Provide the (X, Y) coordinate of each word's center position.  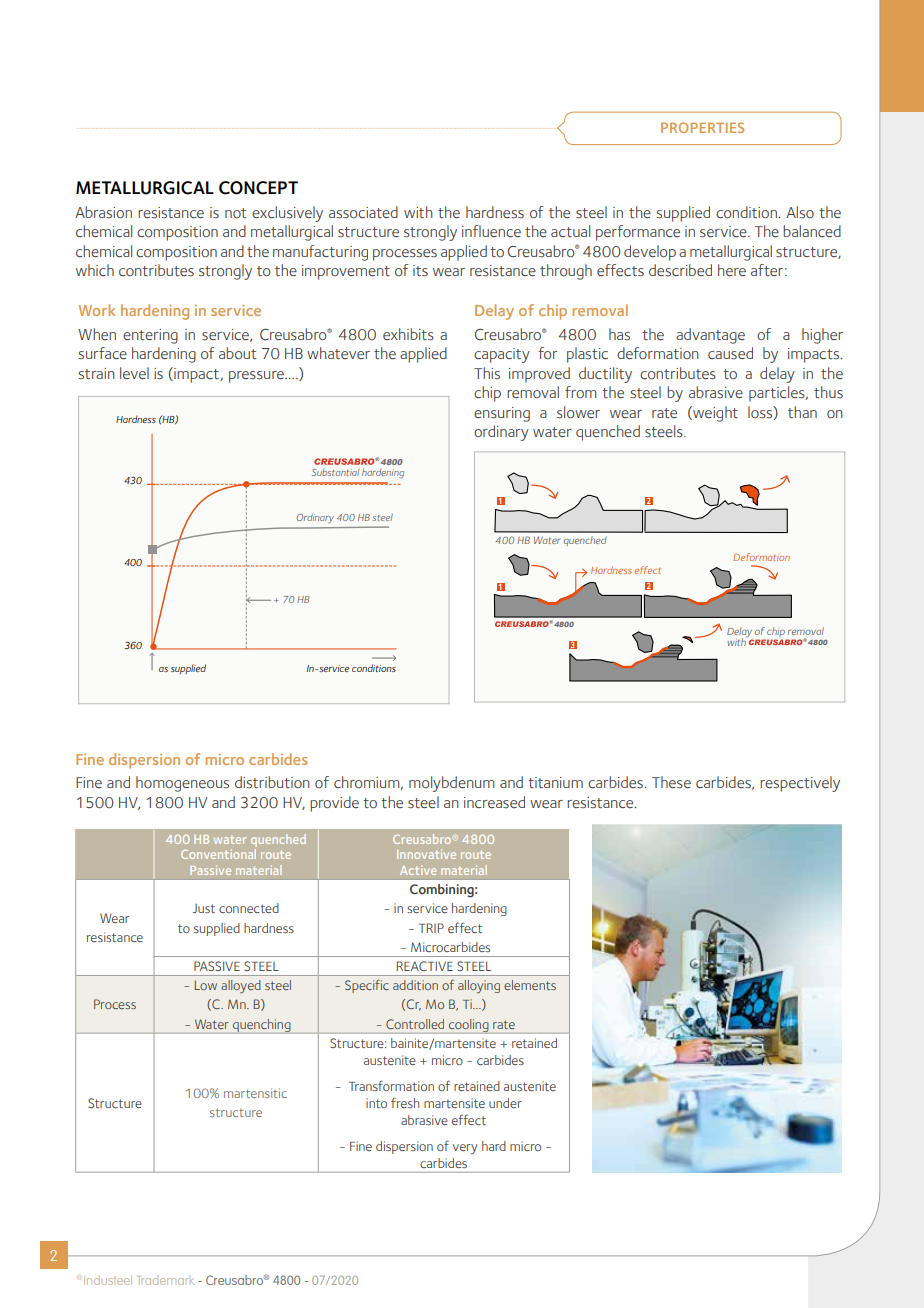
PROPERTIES (702, 127)
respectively (800, 784)
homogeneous (182, 784)
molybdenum (452, 784)
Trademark (166, 1280)
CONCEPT (258, 188)
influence (491, 231)
